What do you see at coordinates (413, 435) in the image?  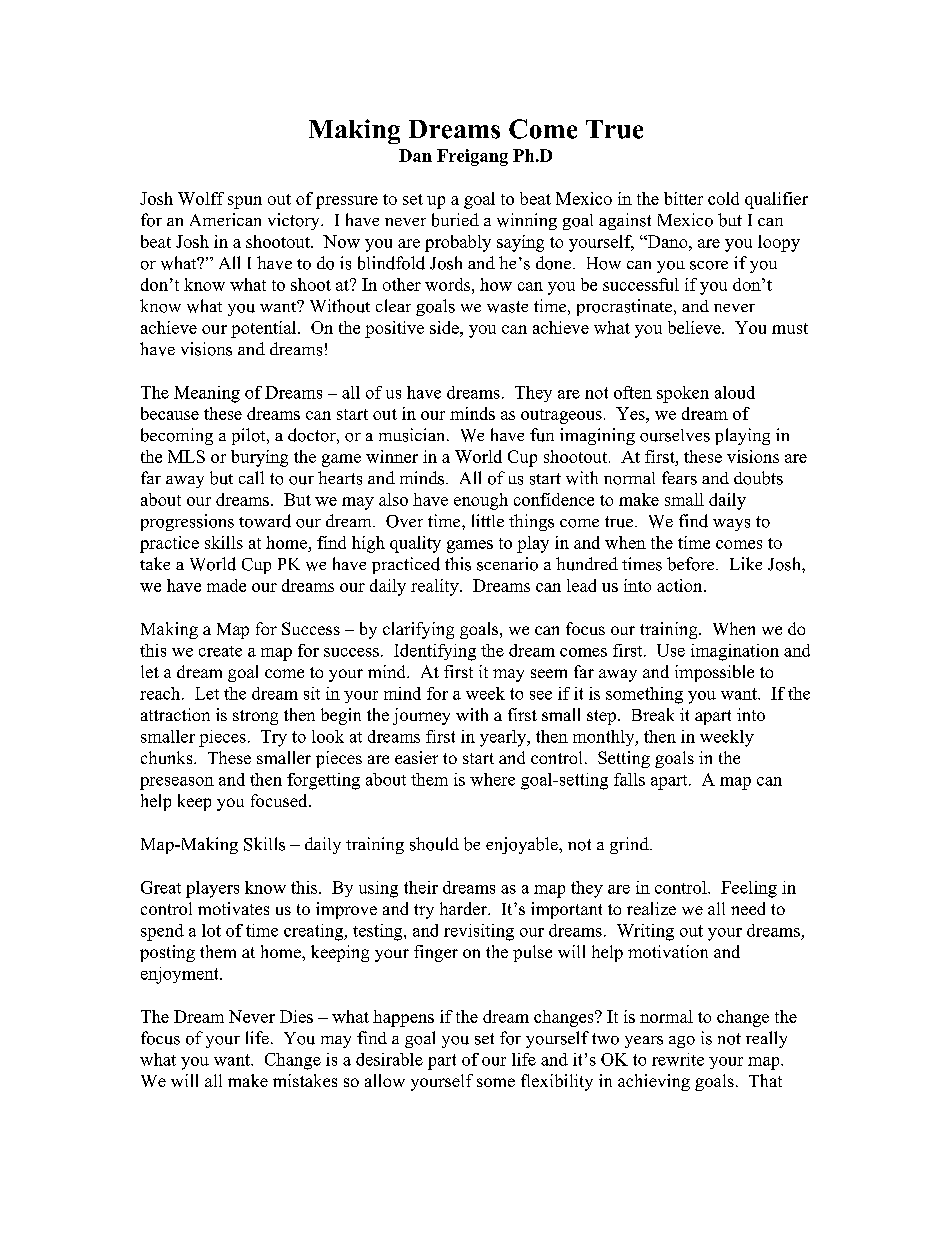 I see `musician` at bounding box center [413, 435].
